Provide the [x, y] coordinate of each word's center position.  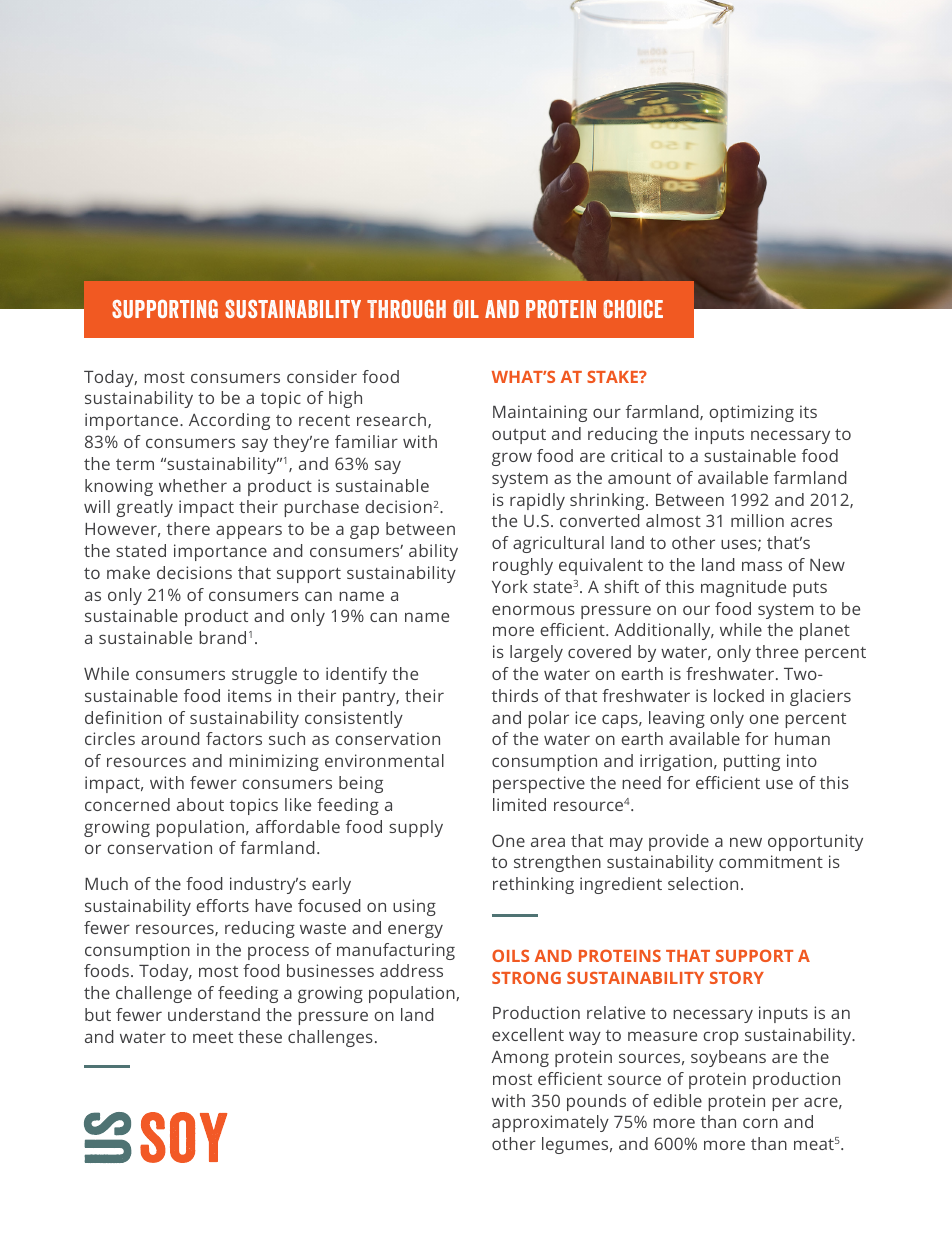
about [200, 804]
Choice [633, 309]
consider [322, 376]
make [128, 572]
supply [416, 828]
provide [679, 842]
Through [406, 309]
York [510, 586]
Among [520, 1059]
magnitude [743, 588]
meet [213, 1037]
